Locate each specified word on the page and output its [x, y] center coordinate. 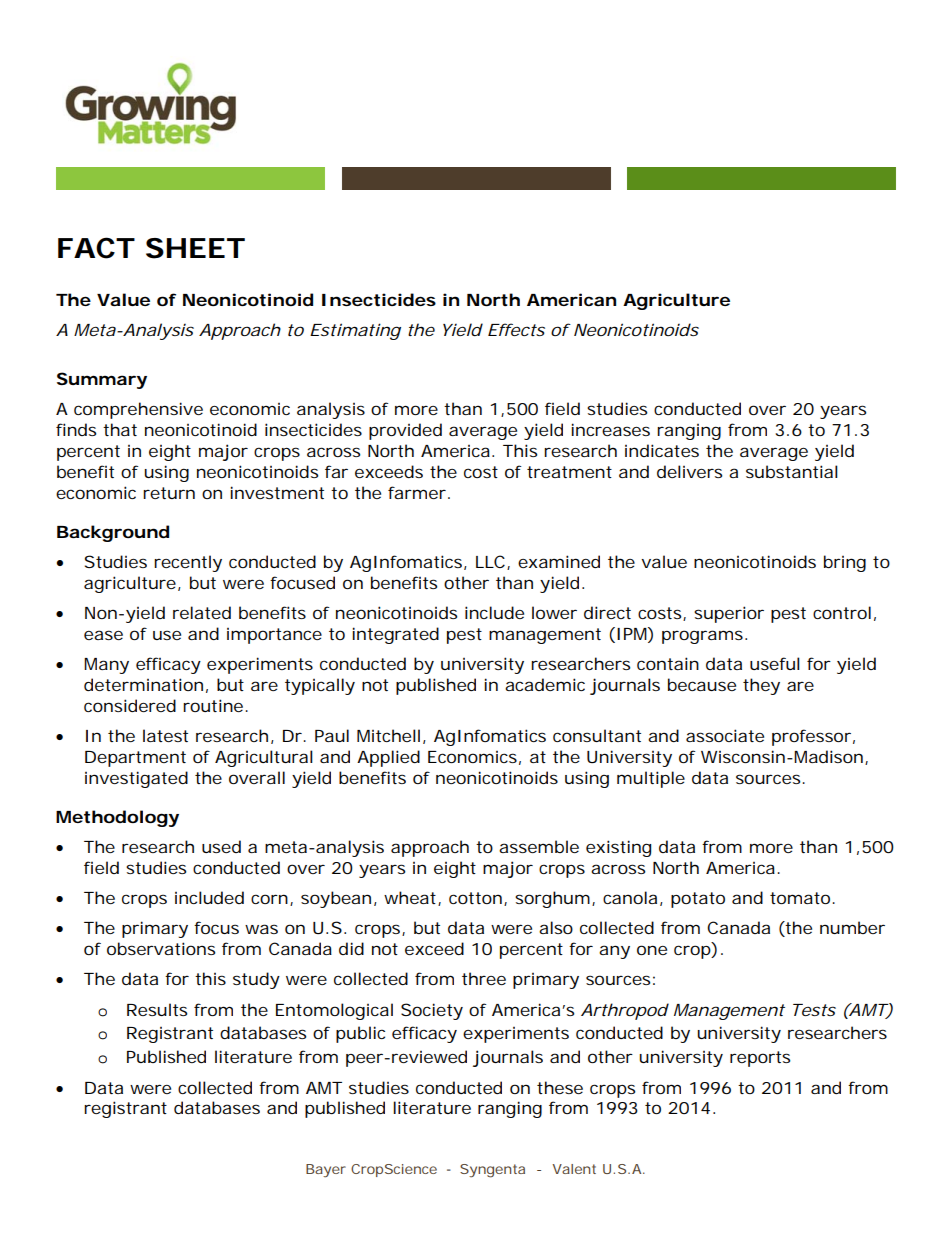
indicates [662, 450]
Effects [516, 329]
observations [161, 948]
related [202, 612]
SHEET [194, 248]
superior [729, 614]
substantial [792, 471]
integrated [395, 635]
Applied [388, 758]
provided [405, 431]
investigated [136, 779]
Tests [814, 1010]
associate [725, 735]
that [120, 429]
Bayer [326, 1171]
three [484, 978]
